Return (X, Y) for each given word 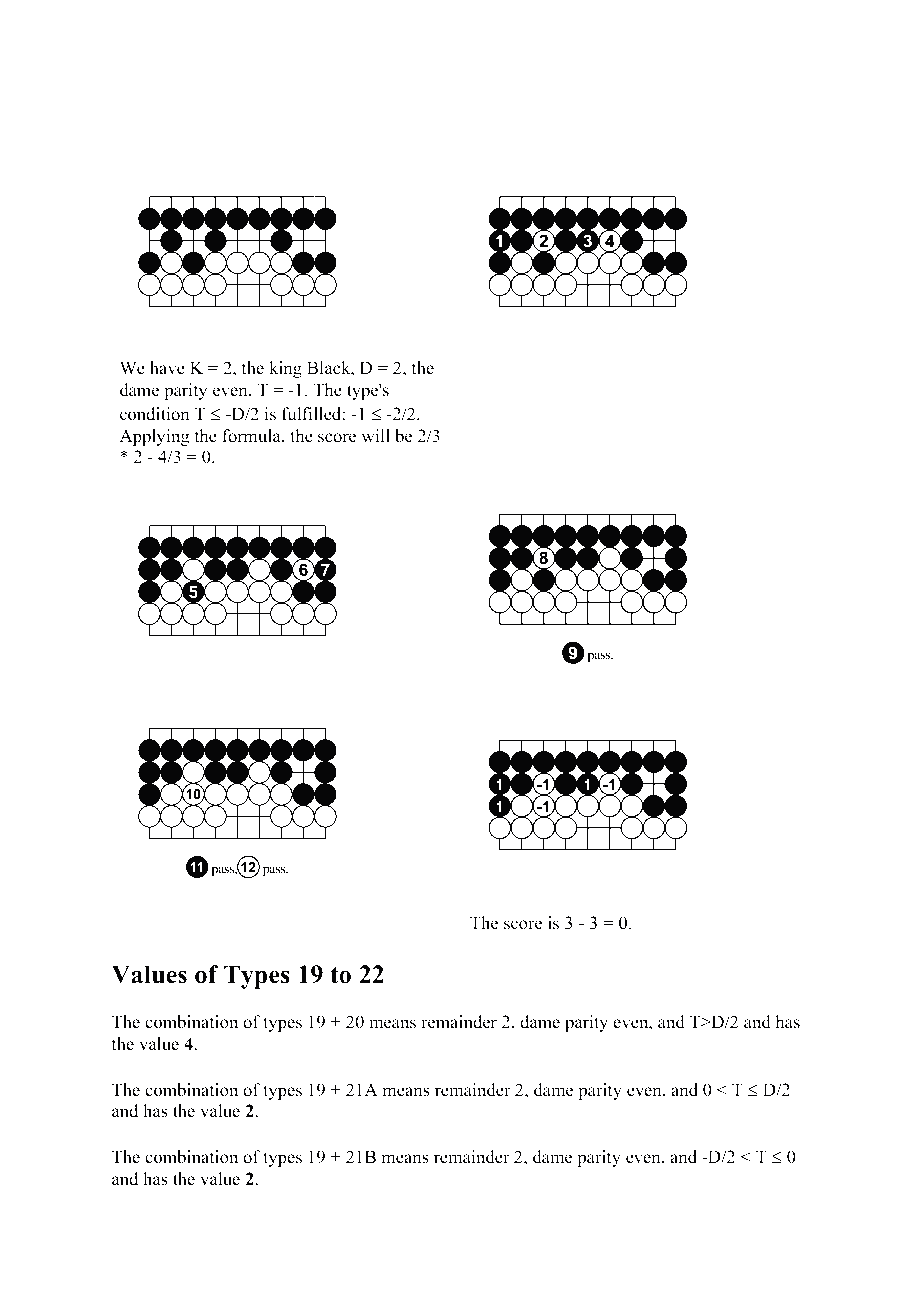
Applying (154, 437)
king (285, 369)
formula (252, 436)
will (376, 435)
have (167, 367)
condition (155, 414)
